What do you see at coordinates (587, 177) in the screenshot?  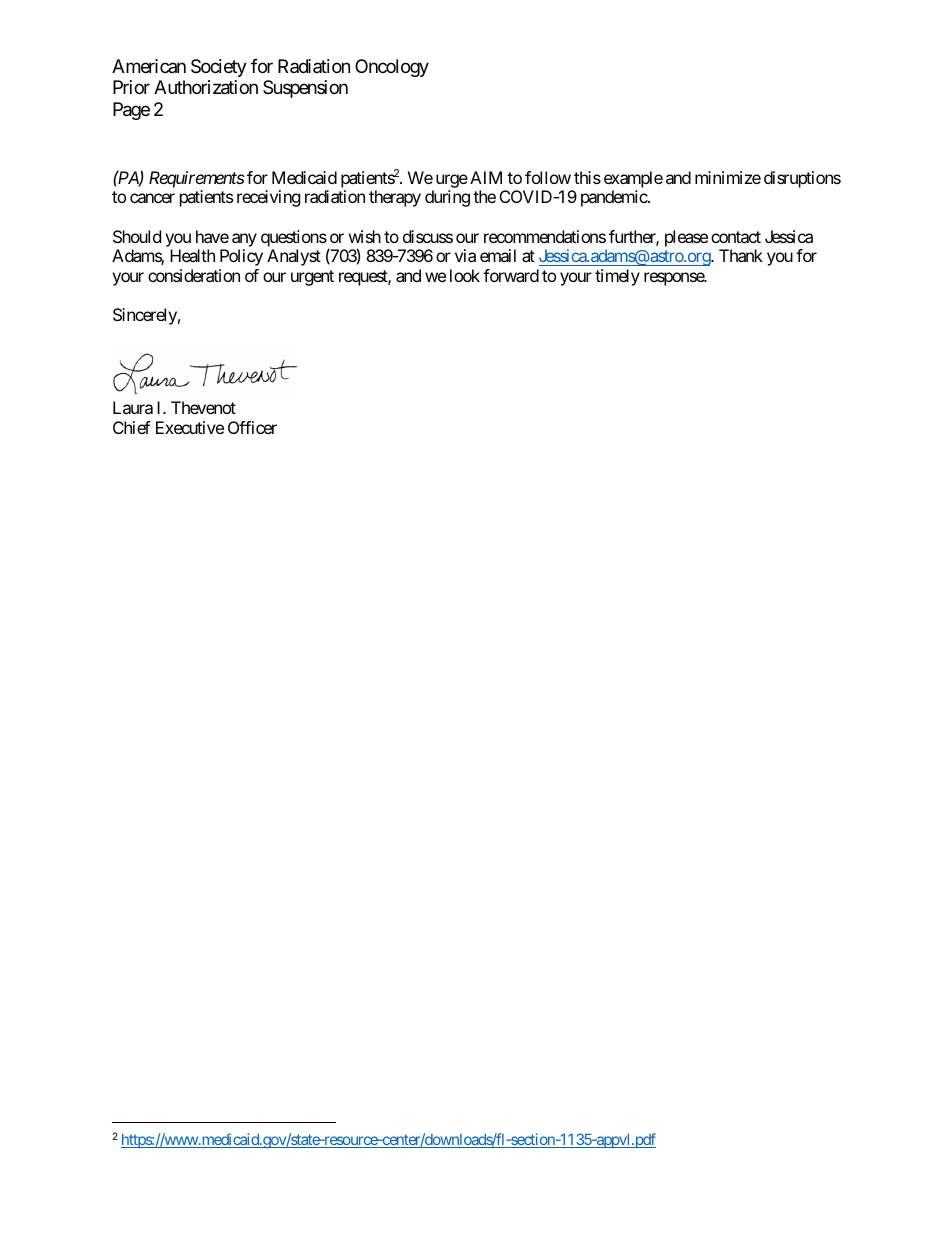 I see `this` at bounding box center [587, 177].
